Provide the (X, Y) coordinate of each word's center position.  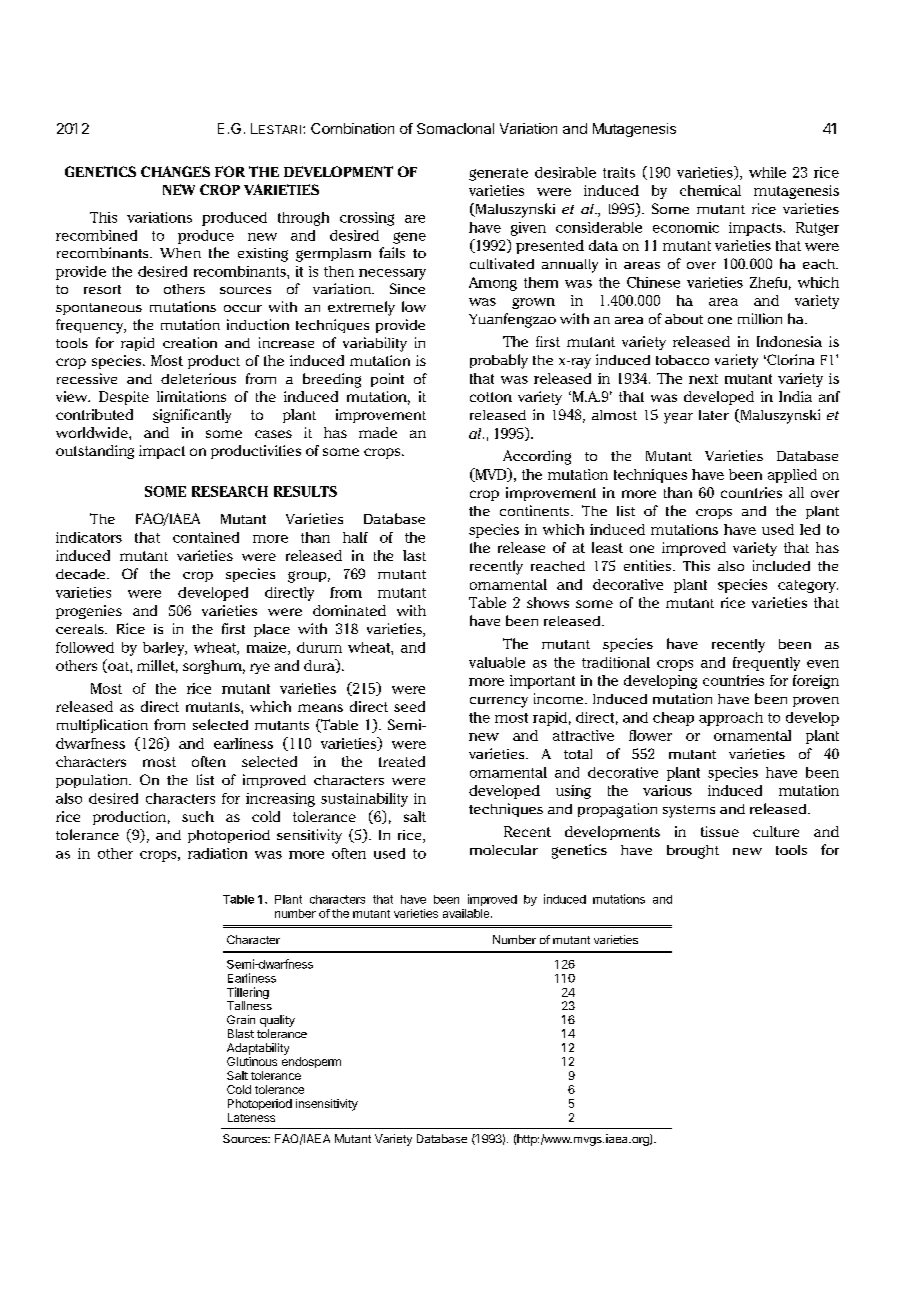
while (767, 172)
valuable (497, 662)
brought (693, 852)
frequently (766, 664)
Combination (352, 128)
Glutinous (252, 1061)
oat (118, 666)
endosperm (311, 1062)
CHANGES (175, 171)
